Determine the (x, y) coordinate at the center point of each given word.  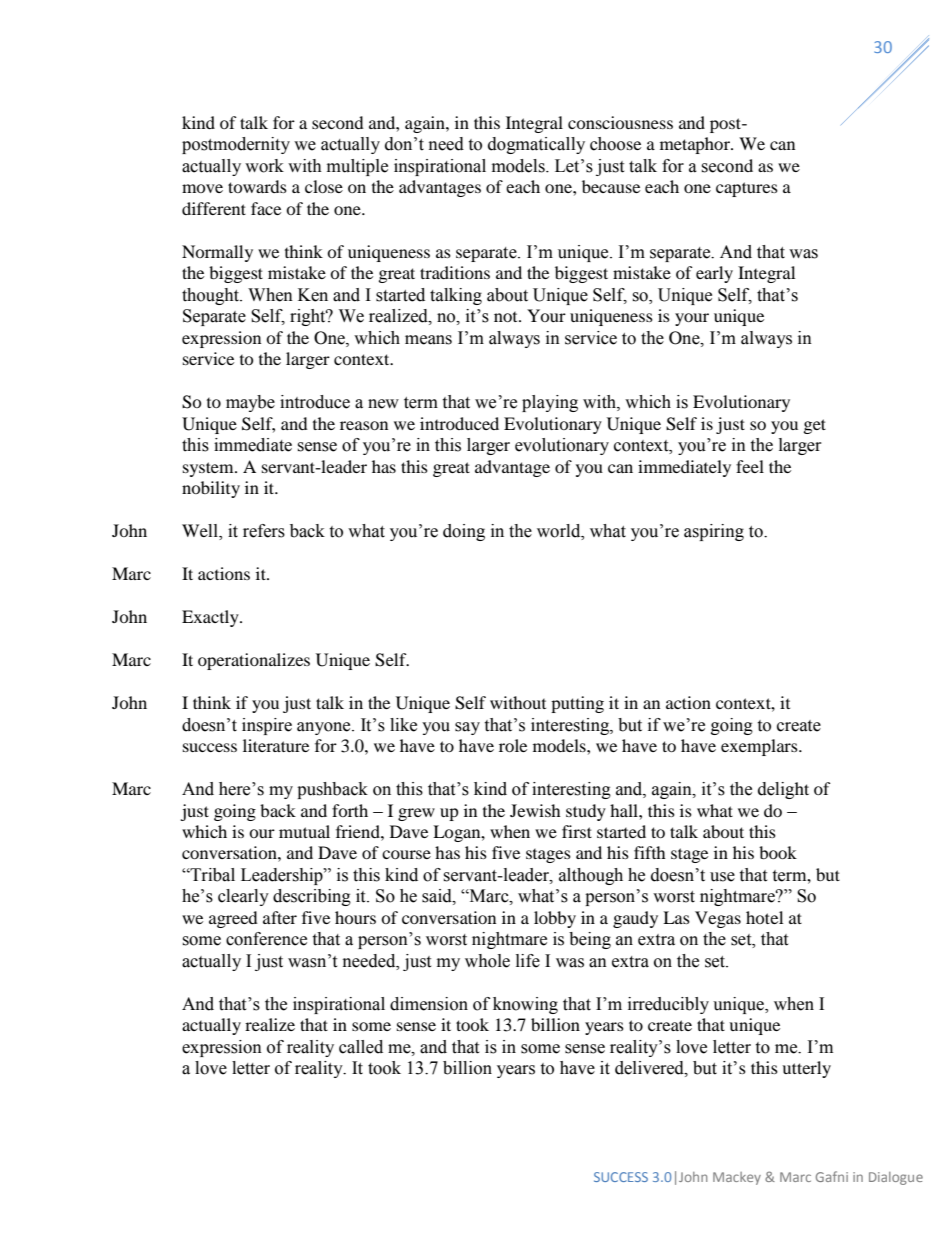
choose (615, 144)
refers (264, 531)
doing (464, 532)
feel (750, 466)
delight (783, 790)
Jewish (535, 810)
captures (747, 189)
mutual (304, 831)
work (264, 166)
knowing (525, 1005)
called (361, 1047)
